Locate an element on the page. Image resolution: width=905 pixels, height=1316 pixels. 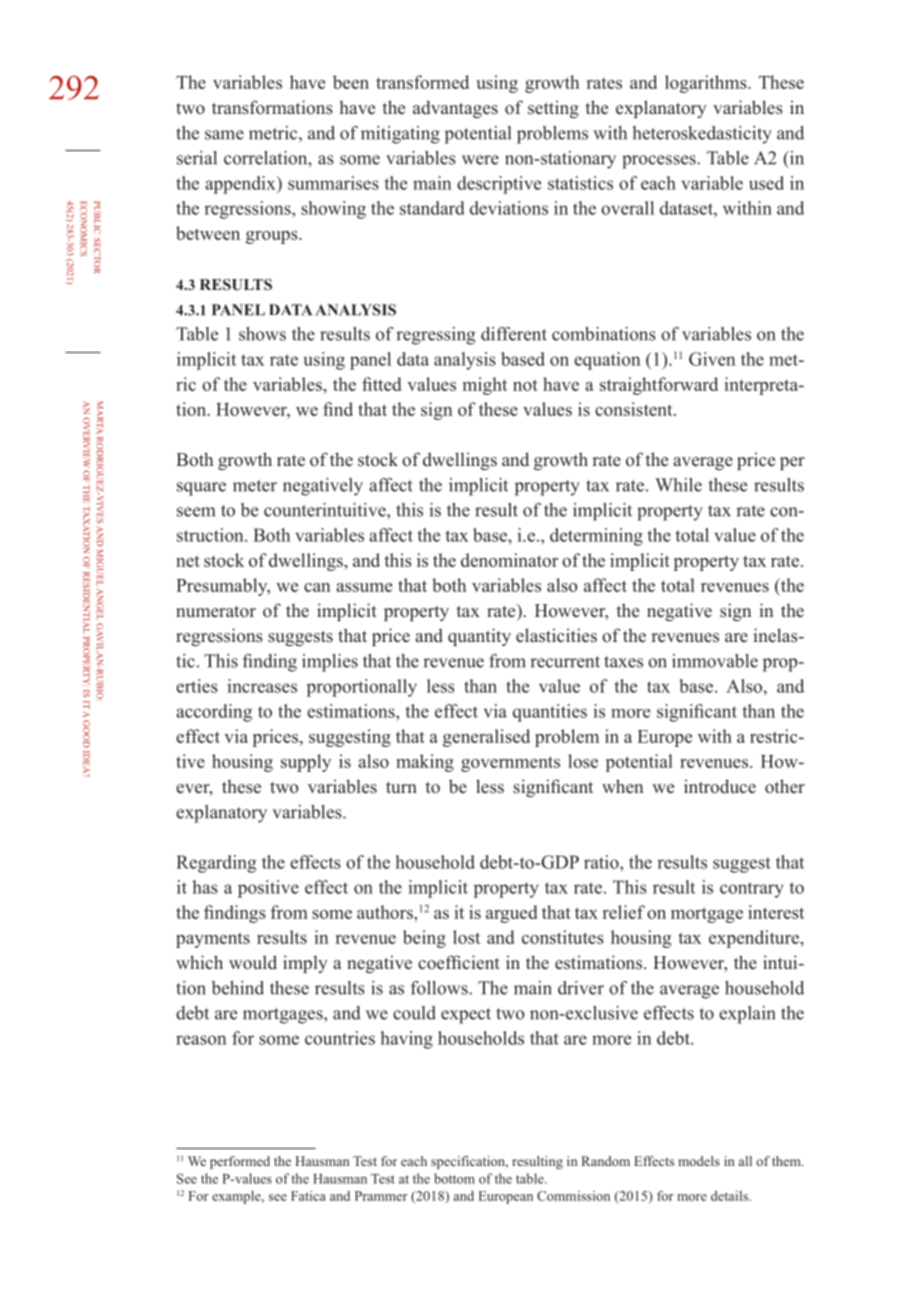
bottom is located at coordinates (454, 1178).
